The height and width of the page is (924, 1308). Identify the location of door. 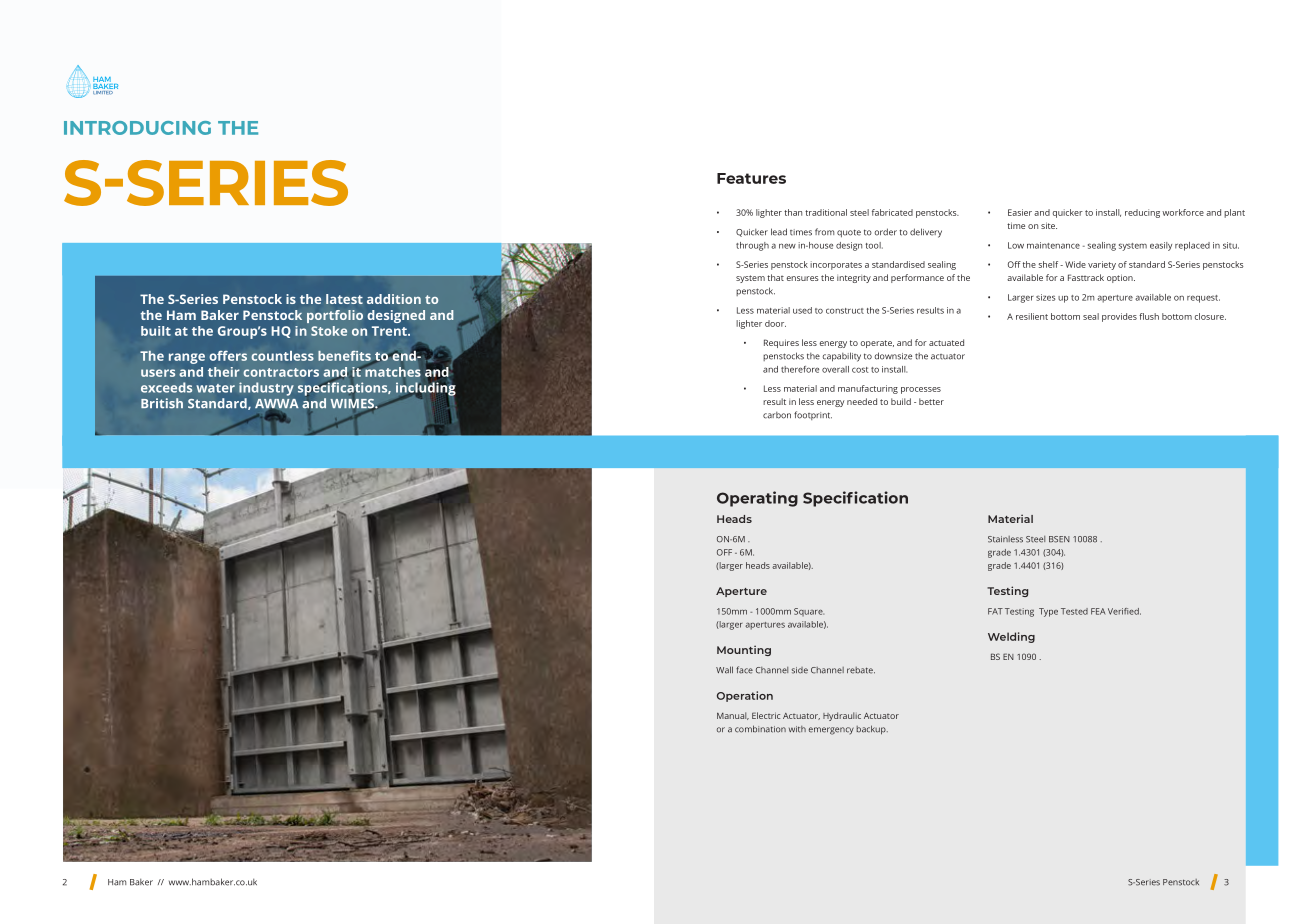
(775, 323).
